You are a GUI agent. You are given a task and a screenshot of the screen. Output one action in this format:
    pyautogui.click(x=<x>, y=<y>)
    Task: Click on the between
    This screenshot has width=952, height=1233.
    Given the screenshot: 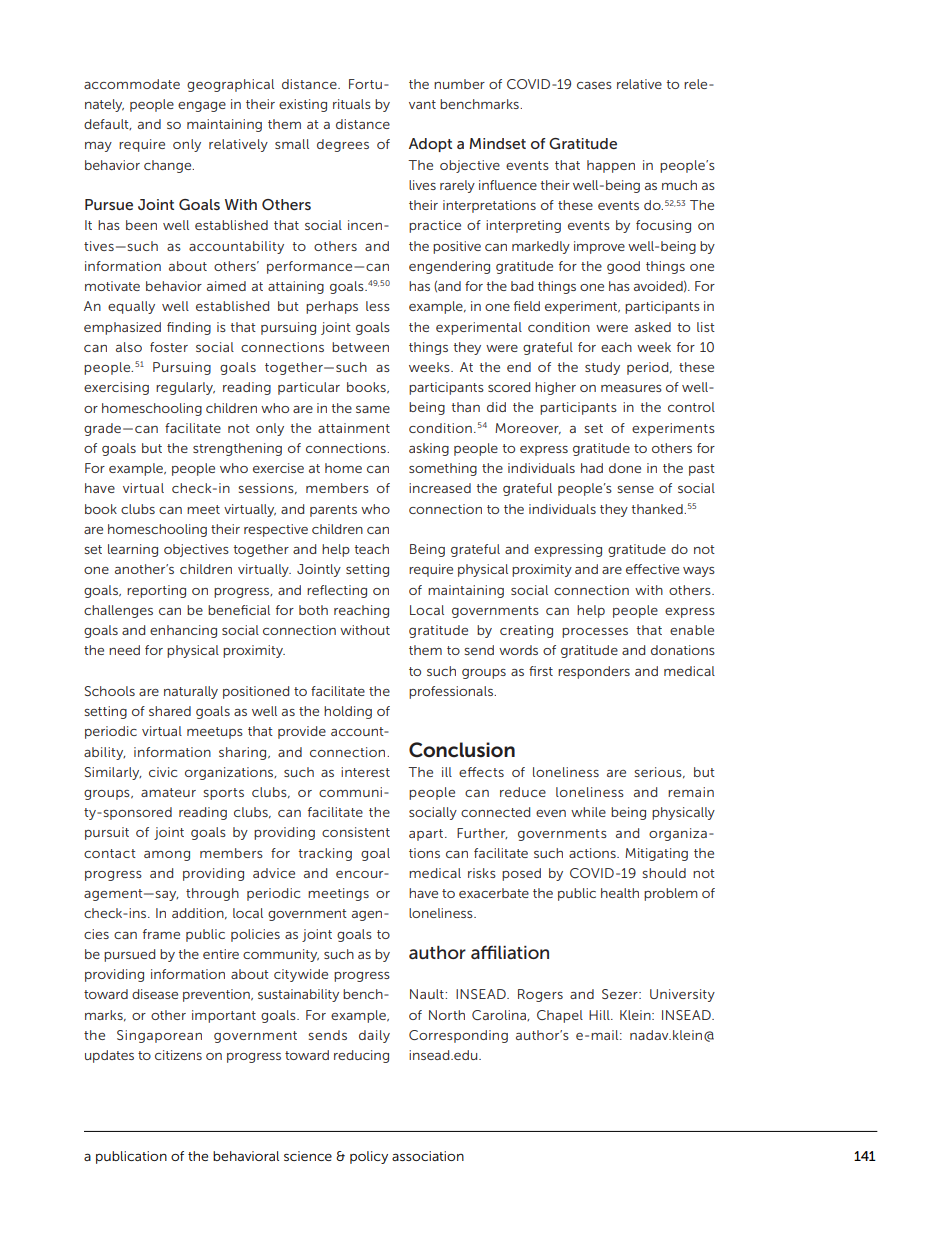 What is the action you would take?
    pyautogui.click(x=360, y=347)
